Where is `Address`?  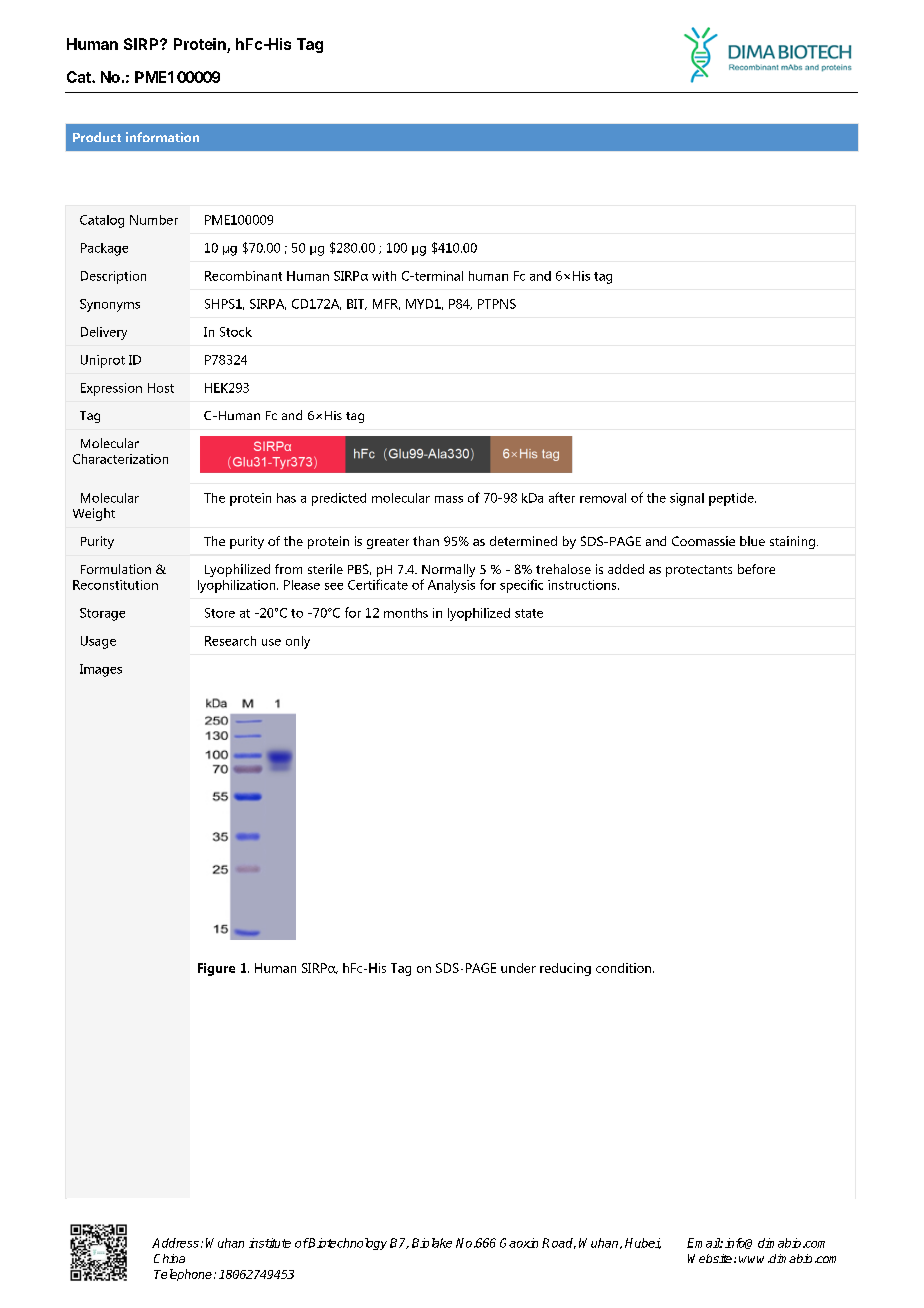 Address is located at coordinates (175, 1243).
